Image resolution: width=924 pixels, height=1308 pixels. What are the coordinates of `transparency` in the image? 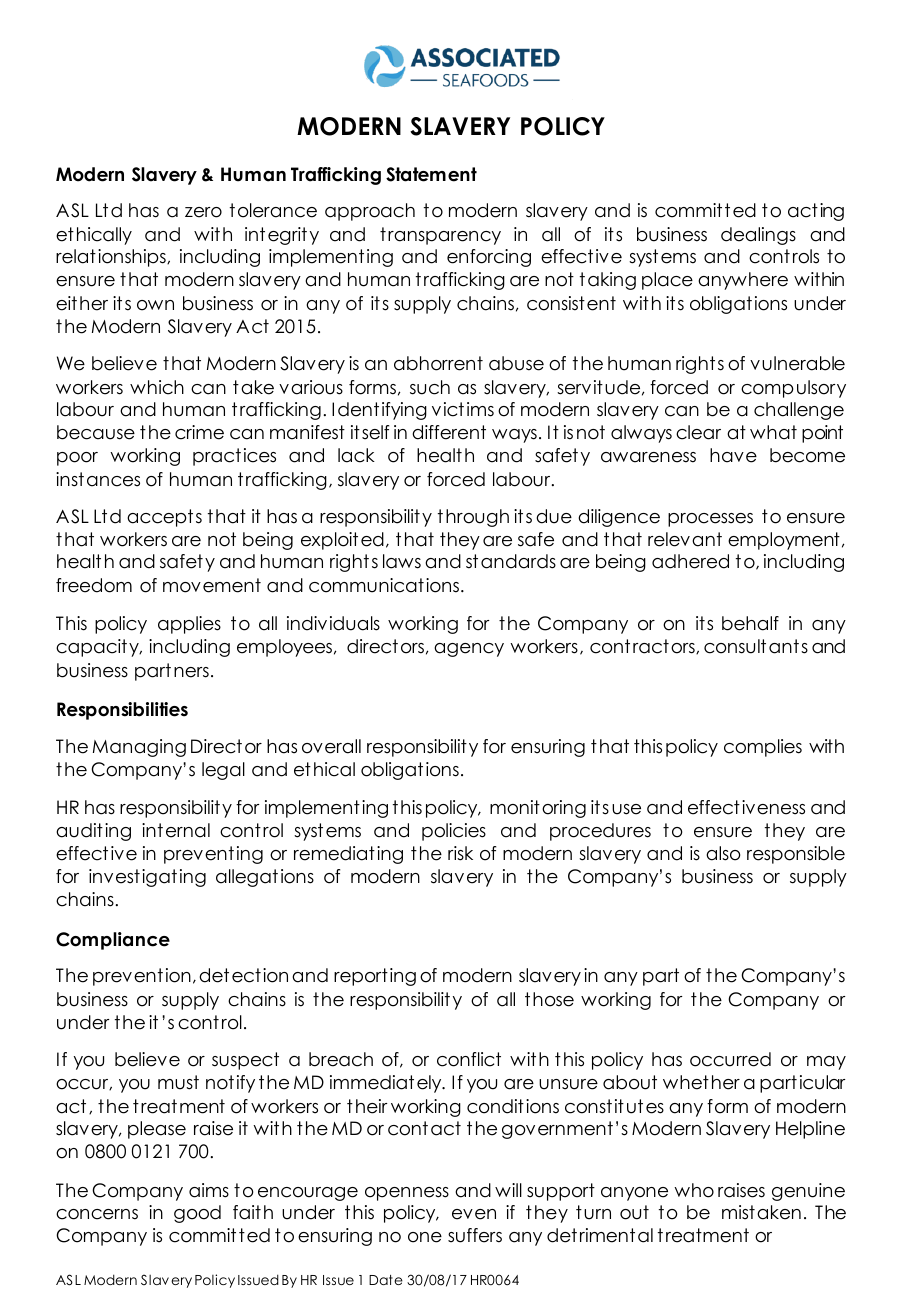 It's located at (440, 236).
